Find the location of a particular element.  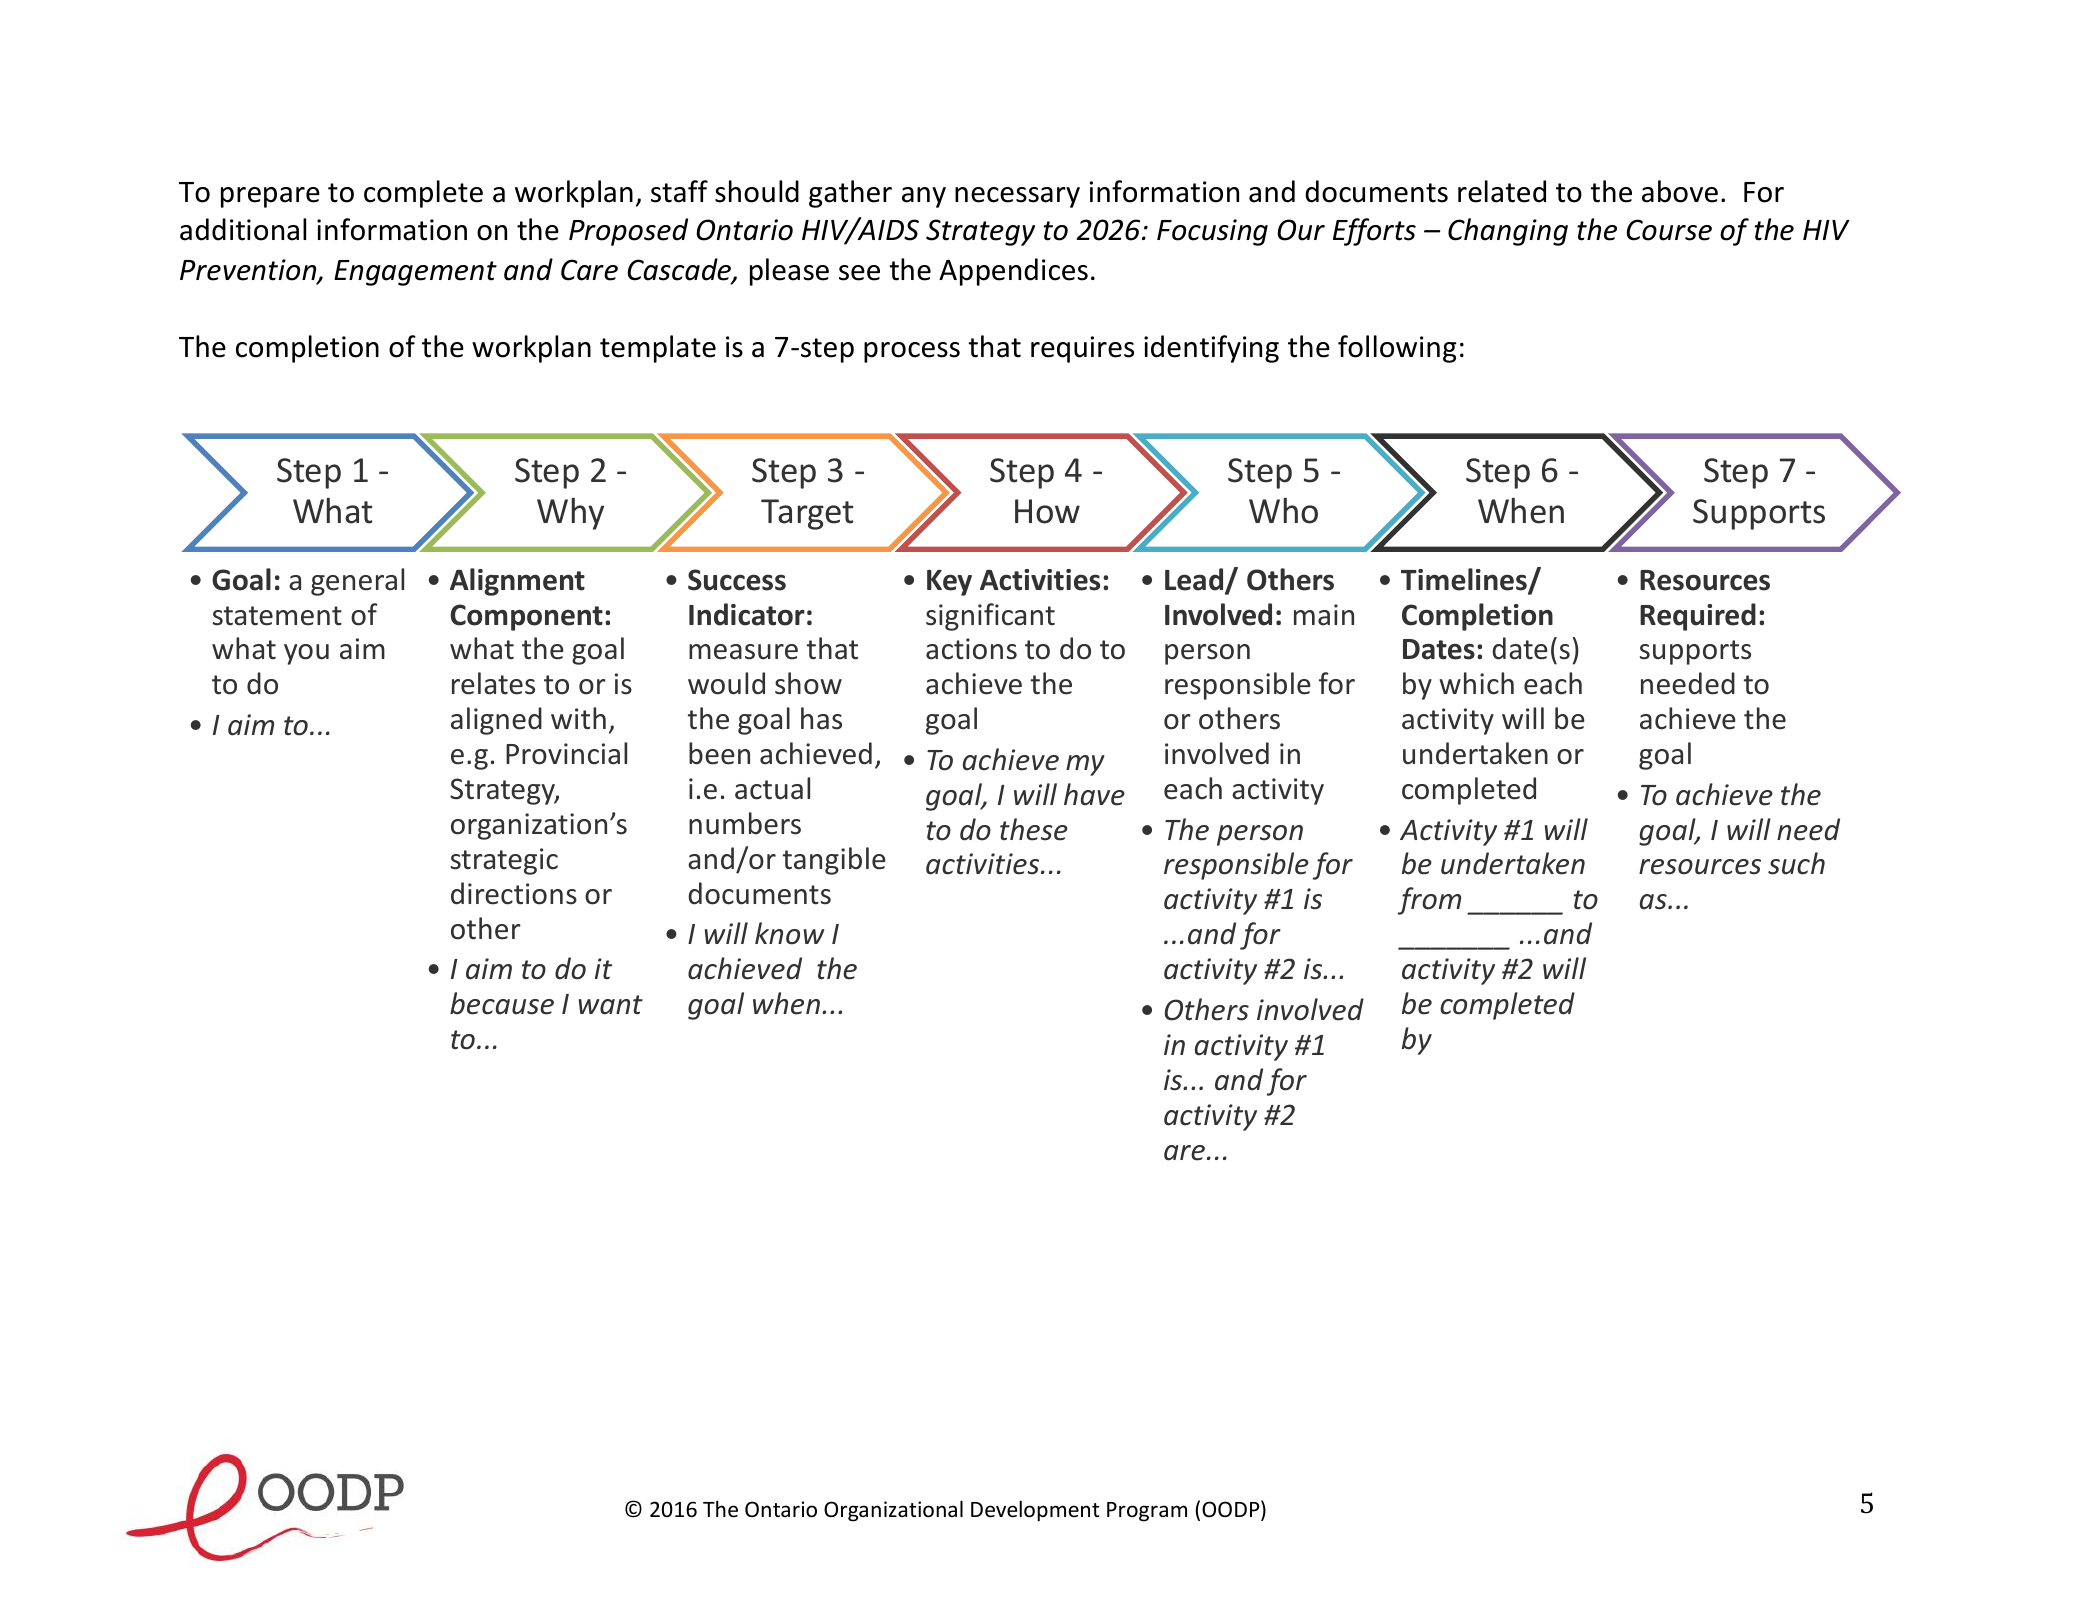

from is located at coordinates (1429, 901).
